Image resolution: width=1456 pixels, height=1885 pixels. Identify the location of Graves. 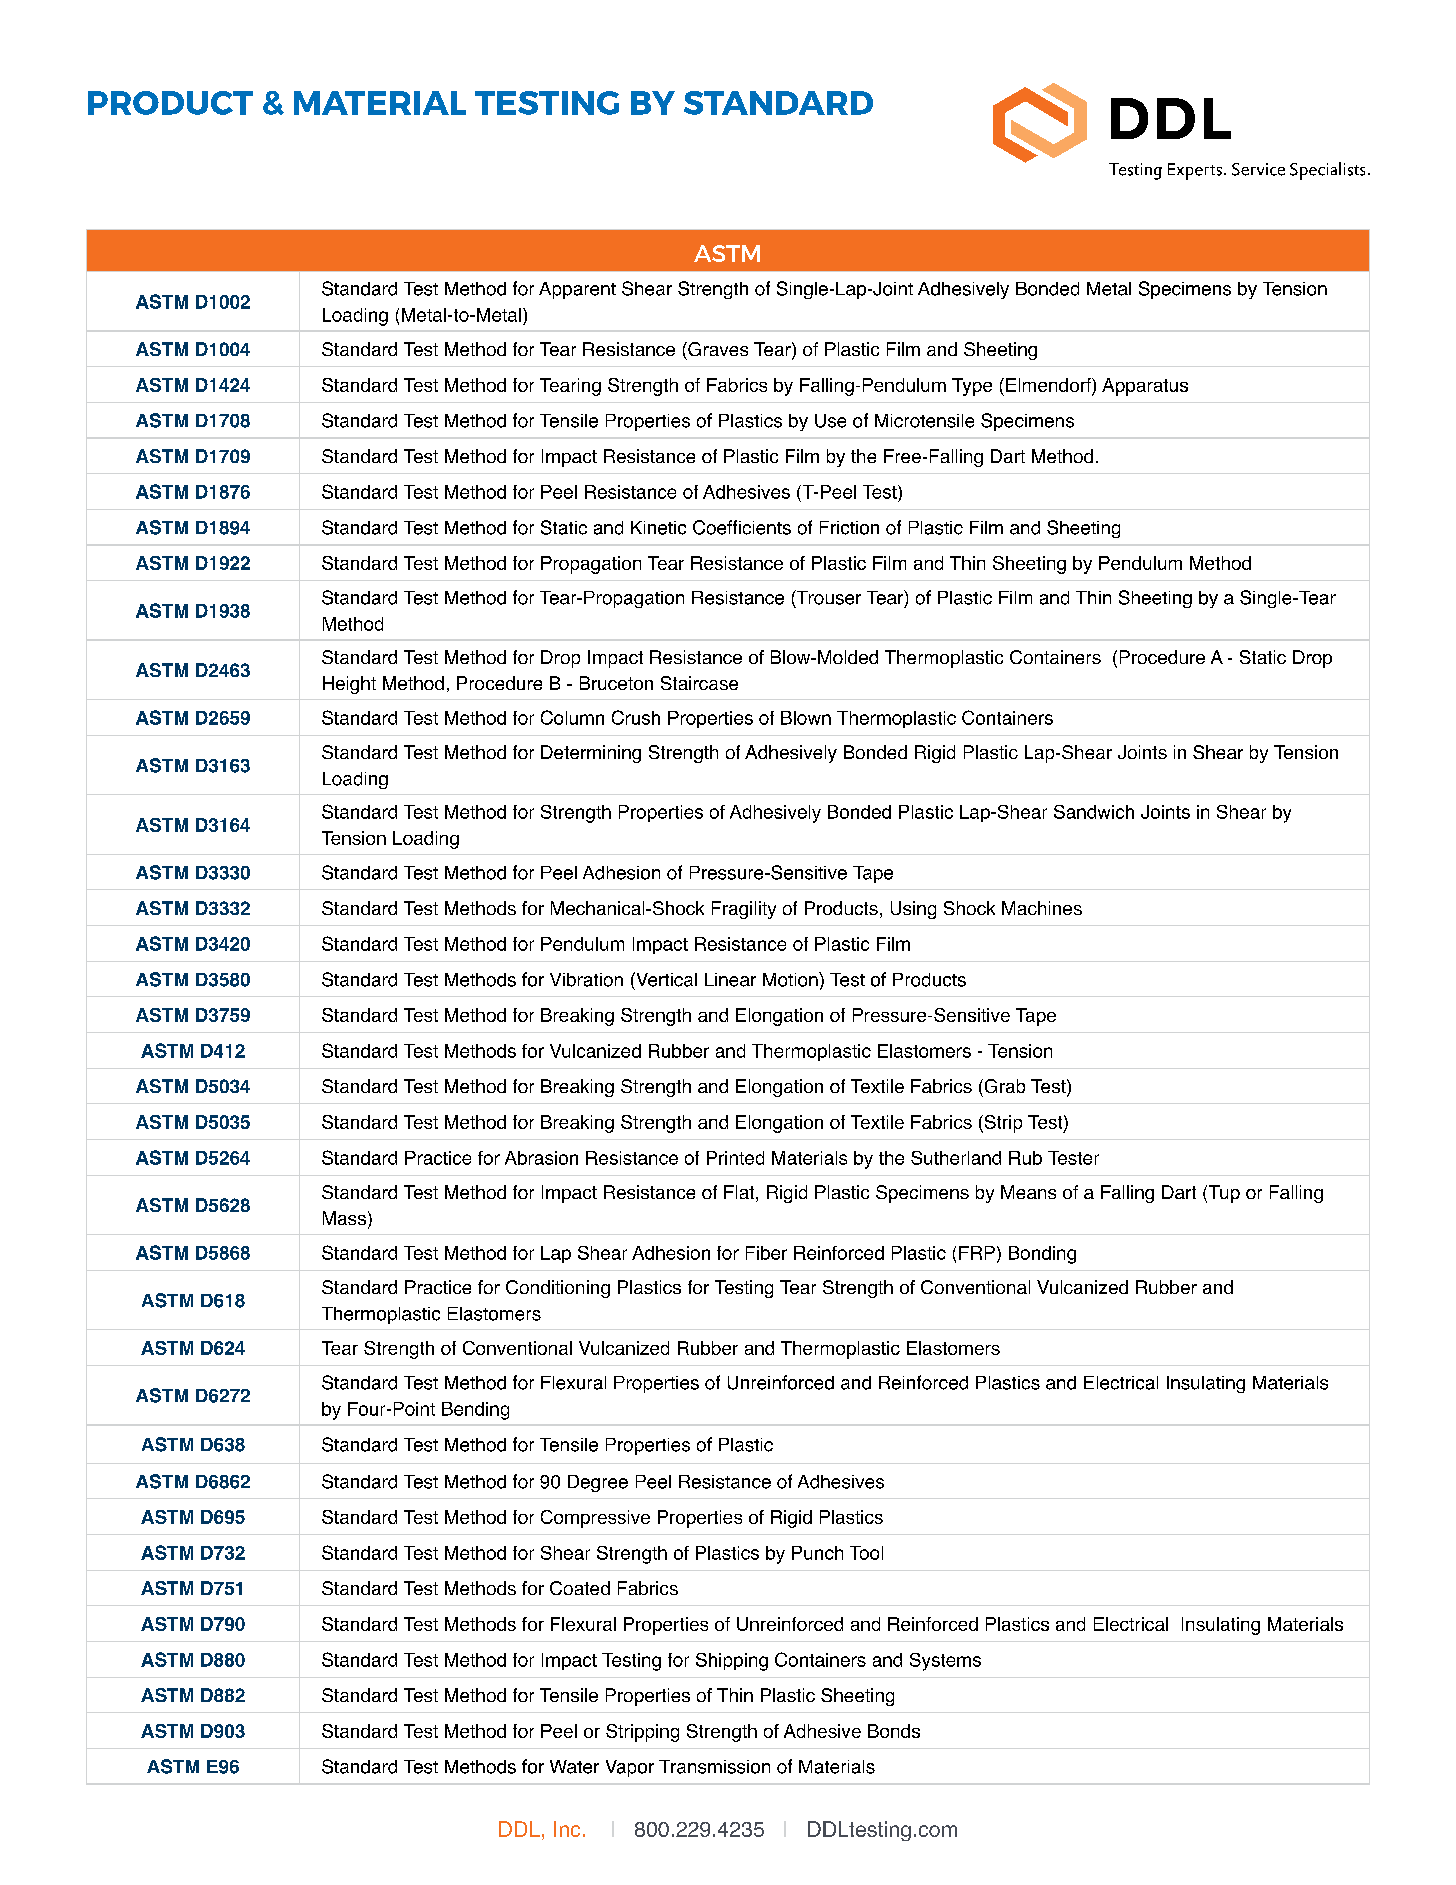
(717, 349).
